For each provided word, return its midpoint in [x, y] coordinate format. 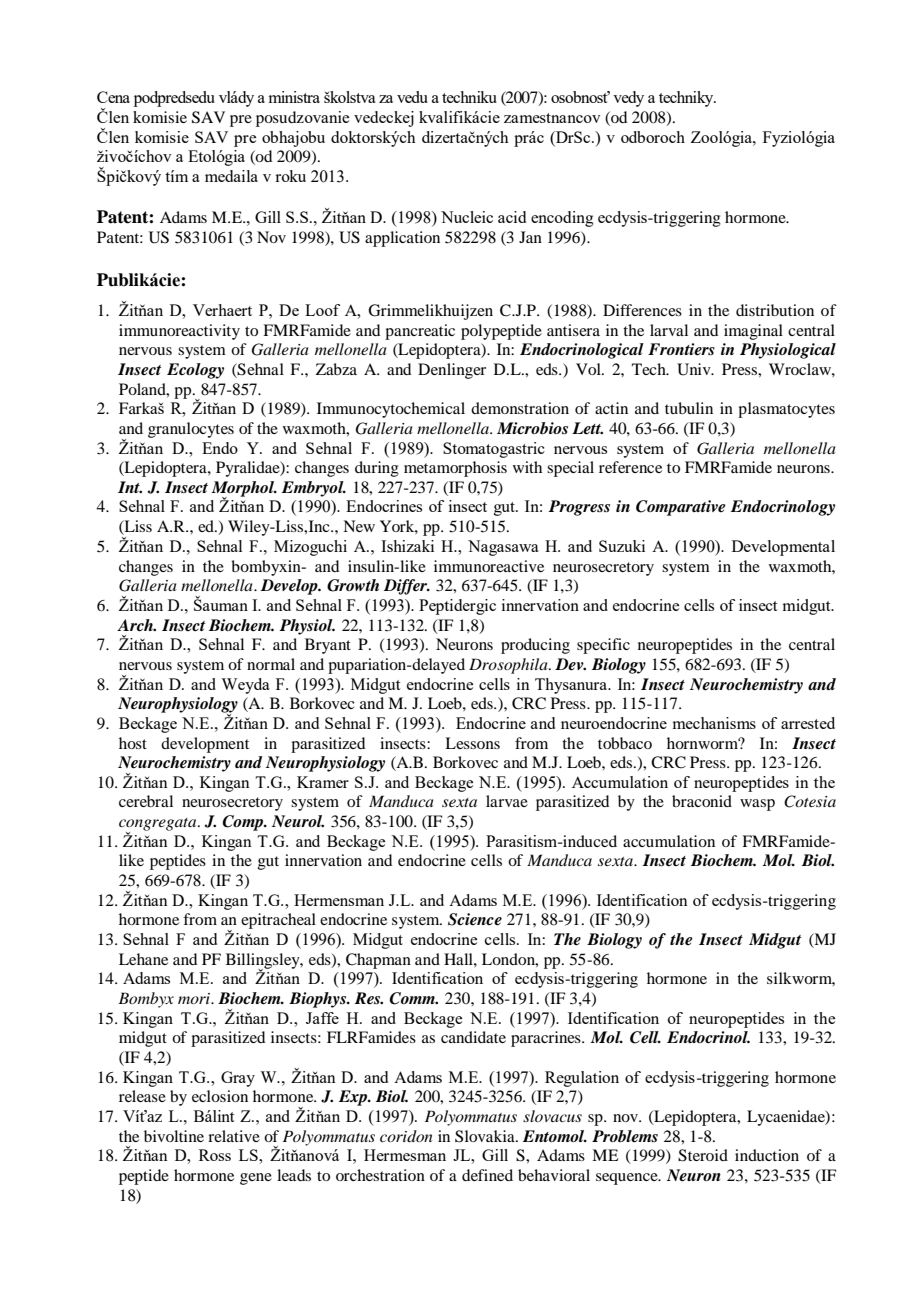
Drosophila [509, 666]
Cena [113, 97]
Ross [215, 1155]
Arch [136, 625]
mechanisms [714, 723]
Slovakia [486, 1136]
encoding [562, 219]
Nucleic [467, 217]
